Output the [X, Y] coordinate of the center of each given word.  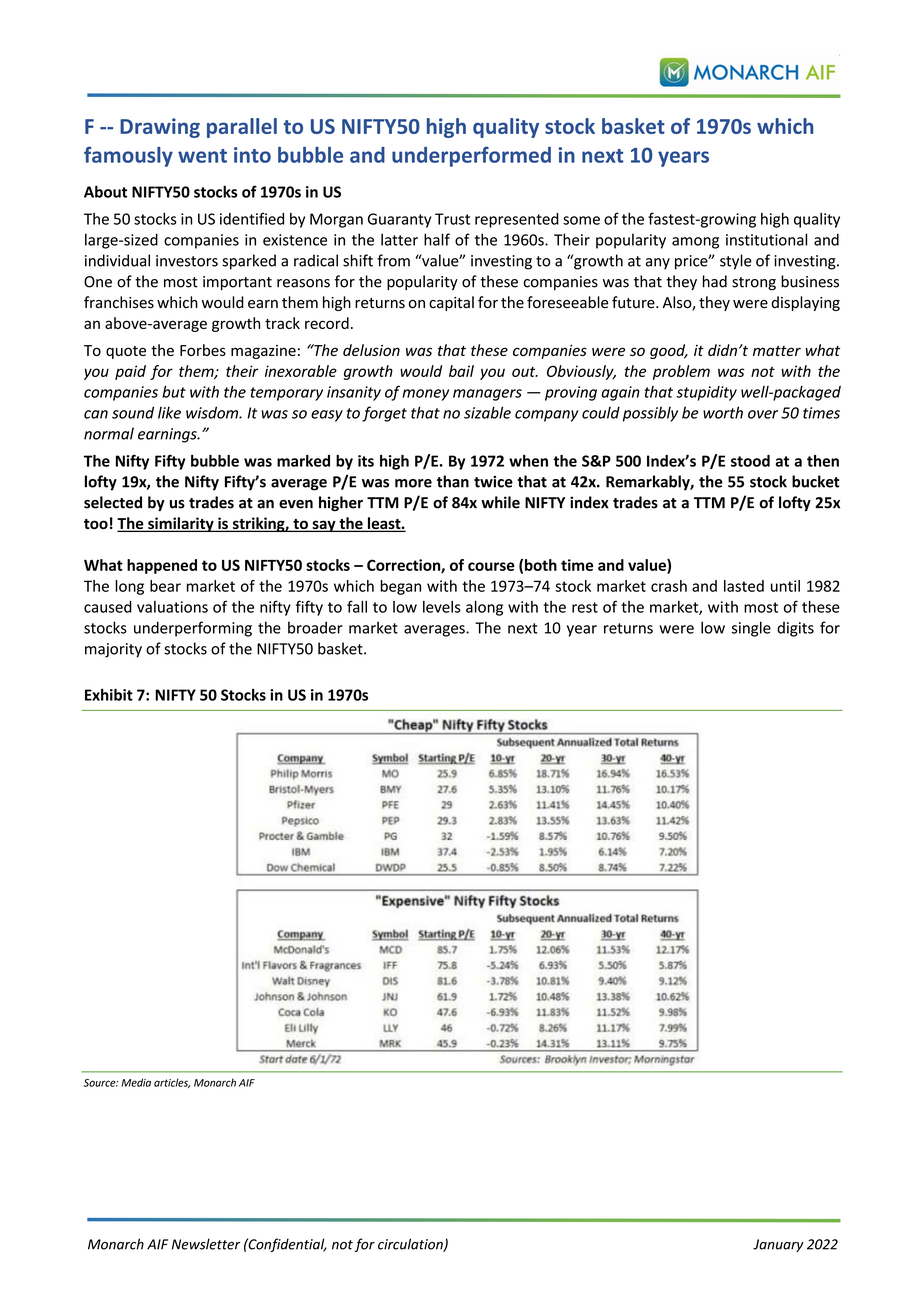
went [202, 156]
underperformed [471, 156]
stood [750, 461]
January [778, 1245]
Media [136, 1082]
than [453, 481]
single [751, 629]
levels [442, 607]
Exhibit [109, 695]
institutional [766, 239]
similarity [181, 524]
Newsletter [206, 1244]
